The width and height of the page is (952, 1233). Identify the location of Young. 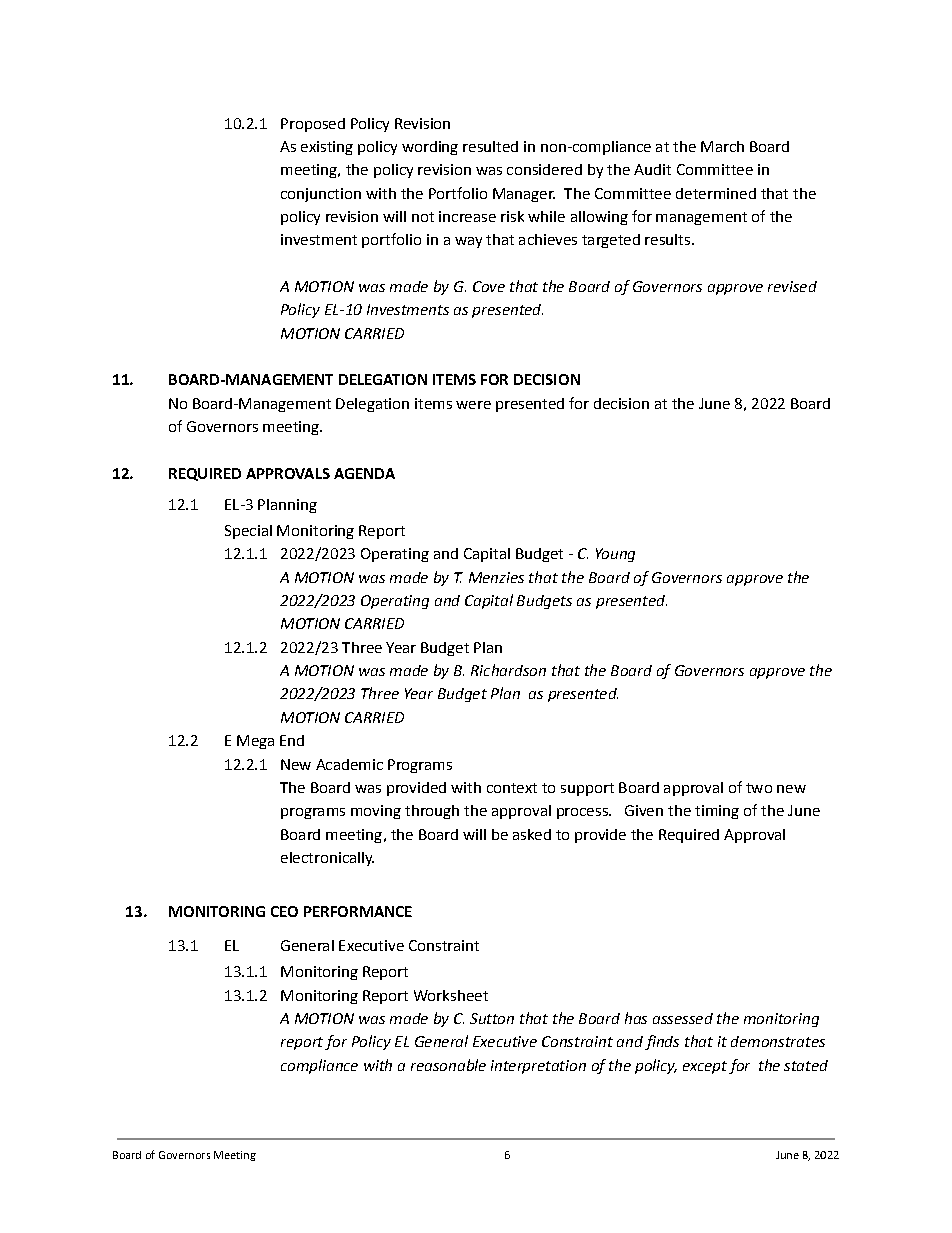
(615, 555).
